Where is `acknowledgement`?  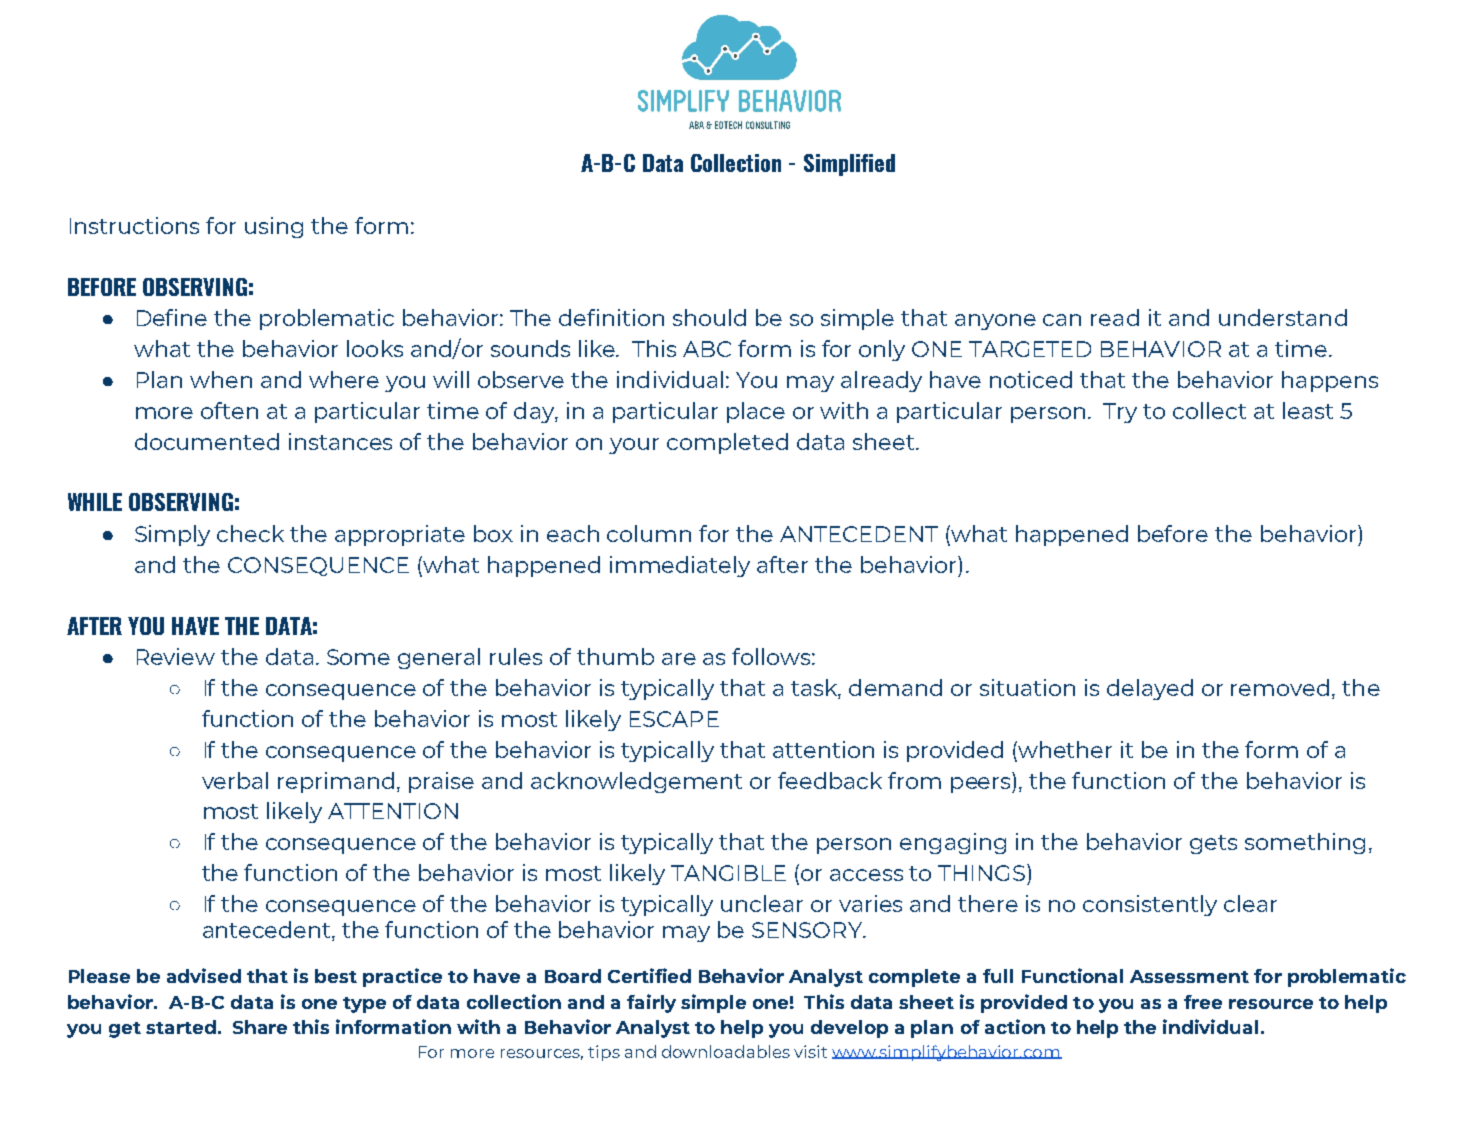
acknowledgement is located at coordinates (636, 782).
